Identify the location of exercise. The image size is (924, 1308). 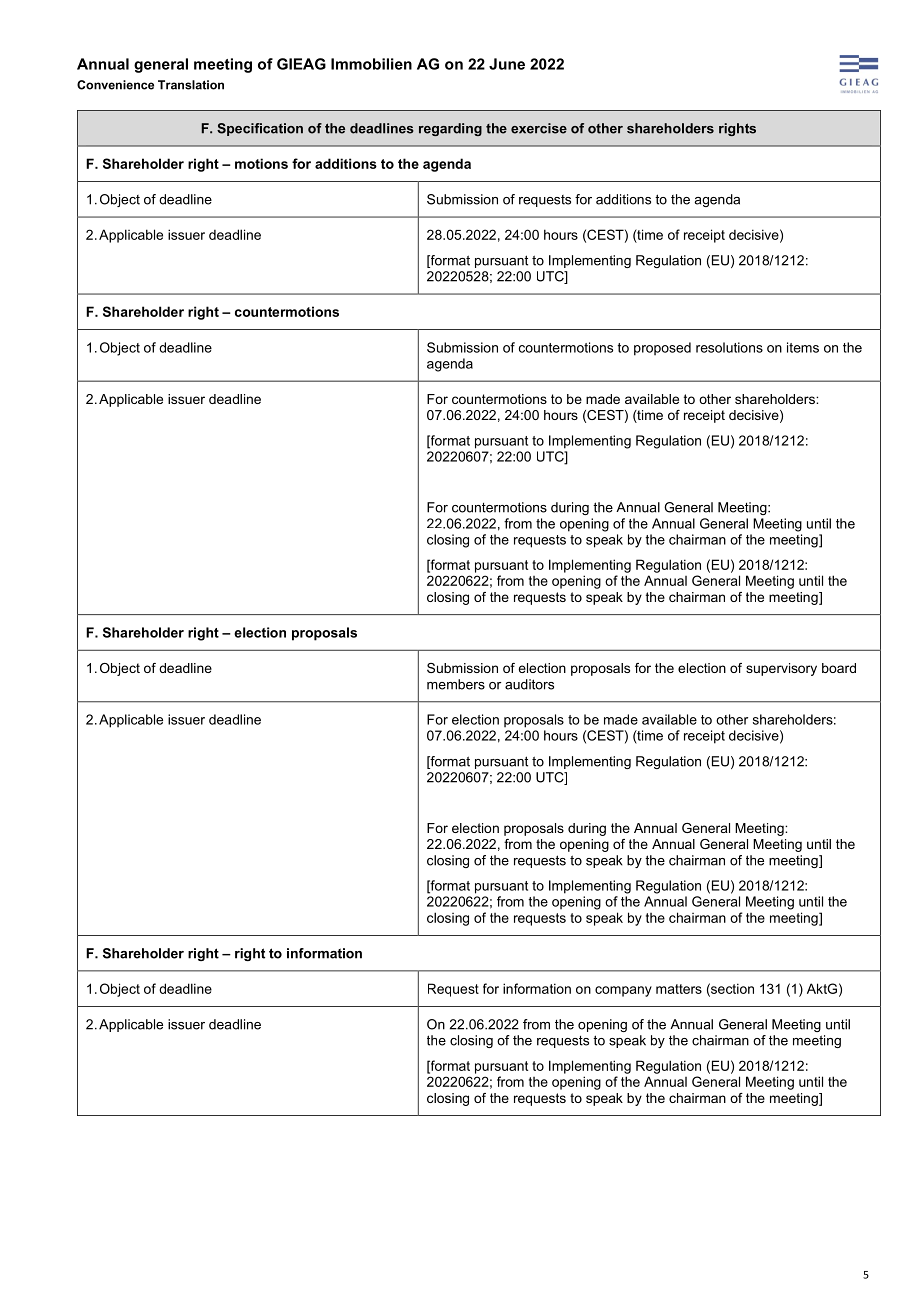
(539, 128).
